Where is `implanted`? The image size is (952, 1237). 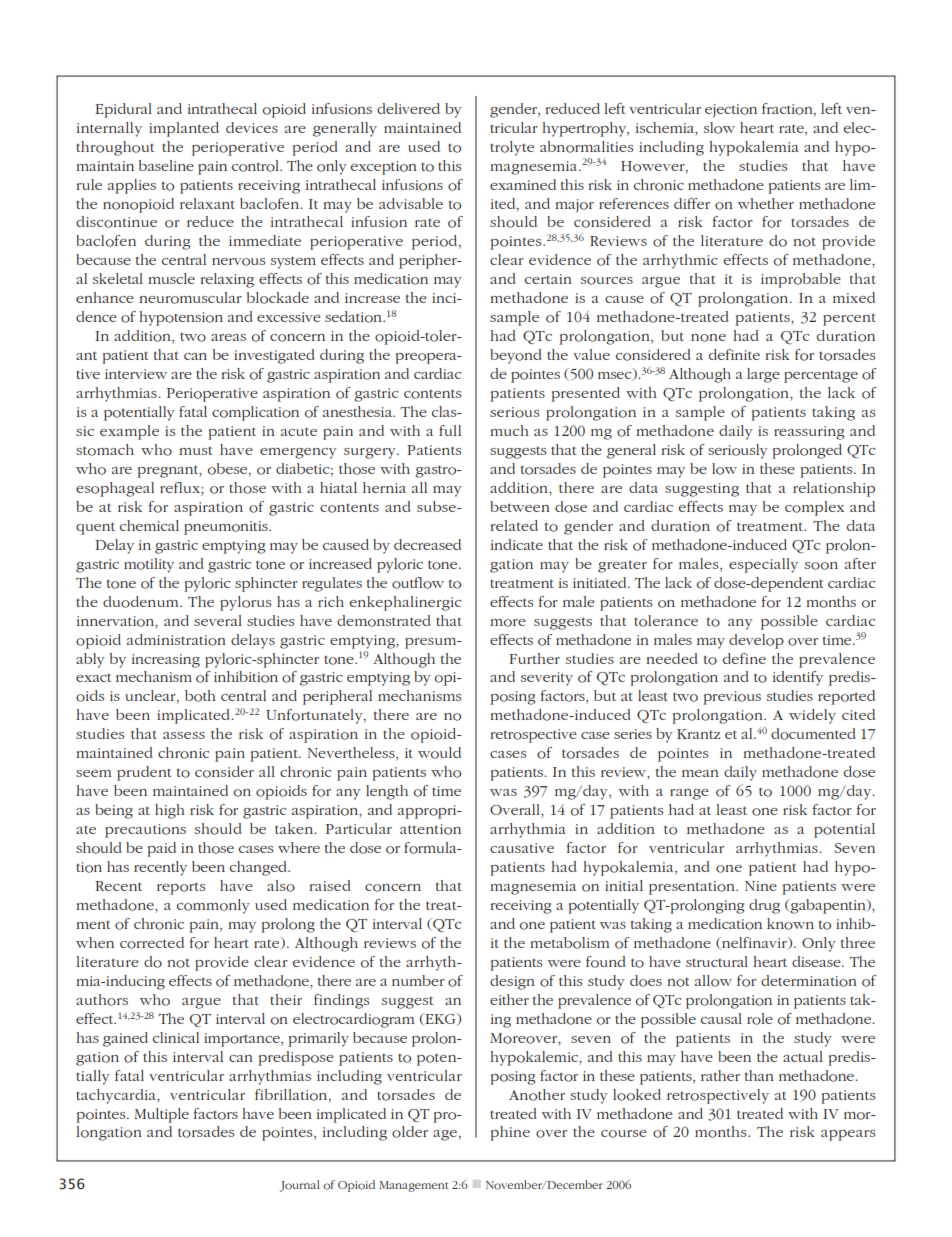 implanted is located at coordinates (184, 129).
